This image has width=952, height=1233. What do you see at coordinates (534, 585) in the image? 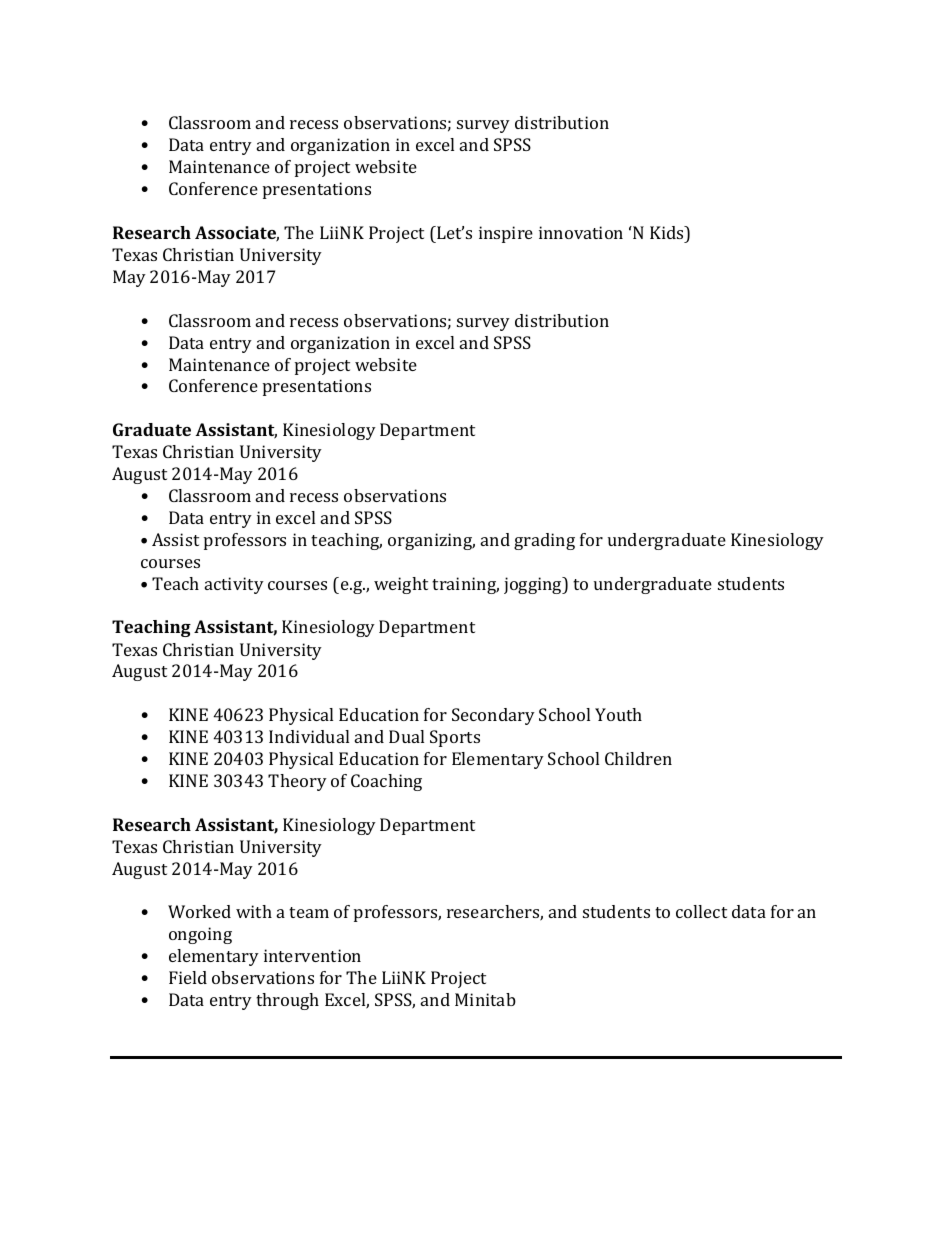
I see `jogging` at bounding box center [534, 585].
